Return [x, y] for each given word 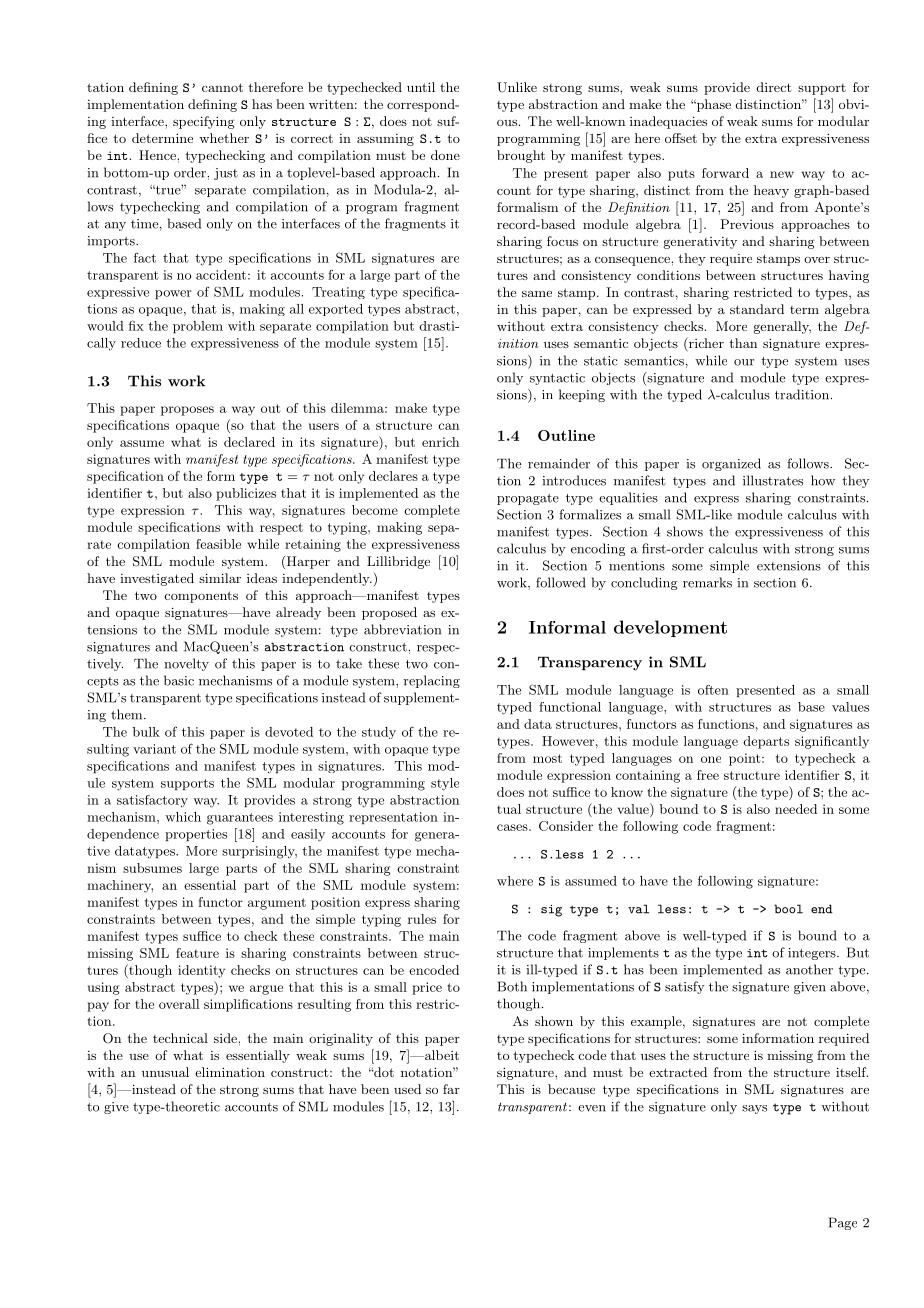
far [451, 1089]
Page [843, 1223]
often [713, 690]
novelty [186, 664]
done [445, 155]
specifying [204, 122]
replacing [432, 681]
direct [774, 87]
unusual [165, 1072]
